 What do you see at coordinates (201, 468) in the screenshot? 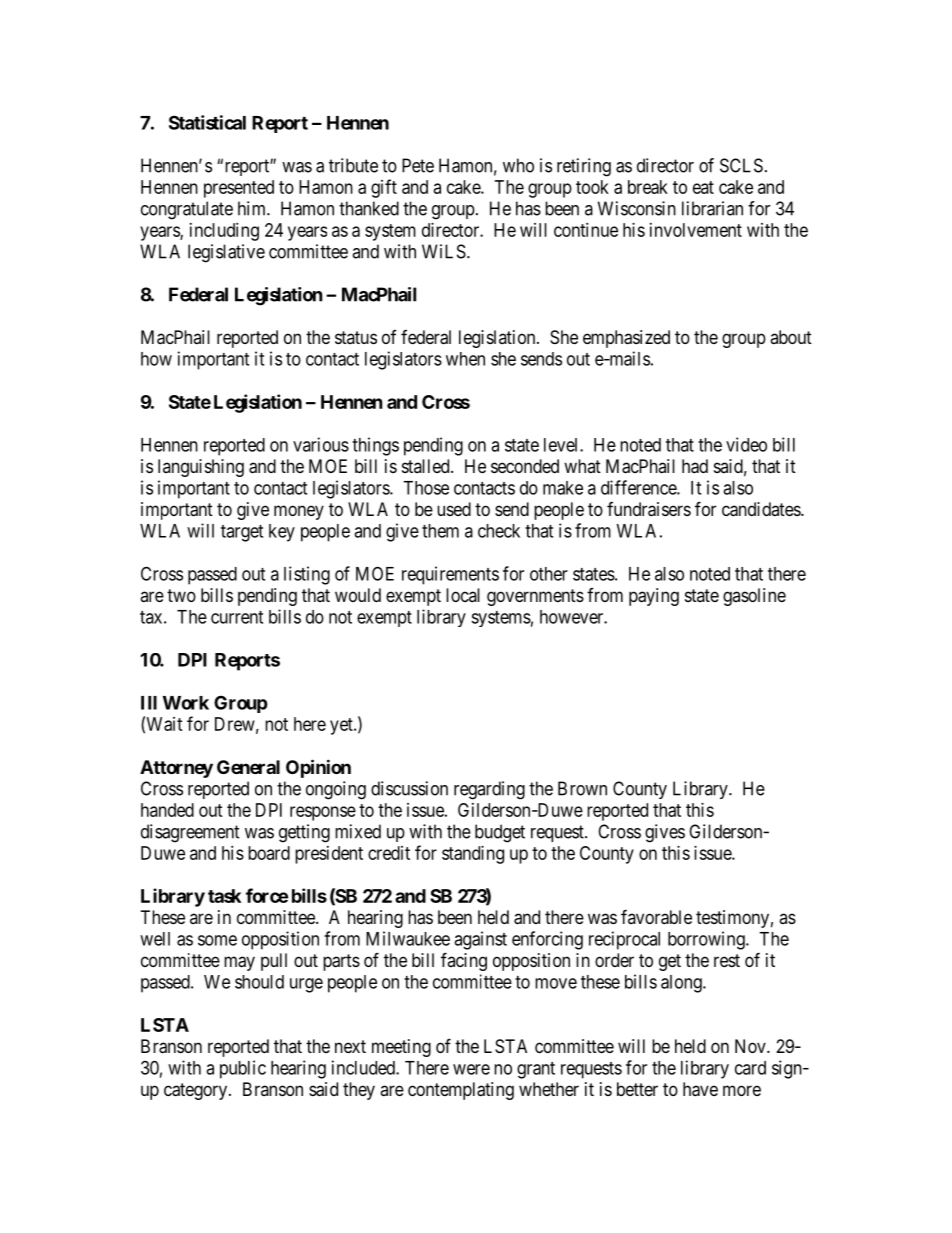
I see `languishing` at bounding box center [201, 468].
